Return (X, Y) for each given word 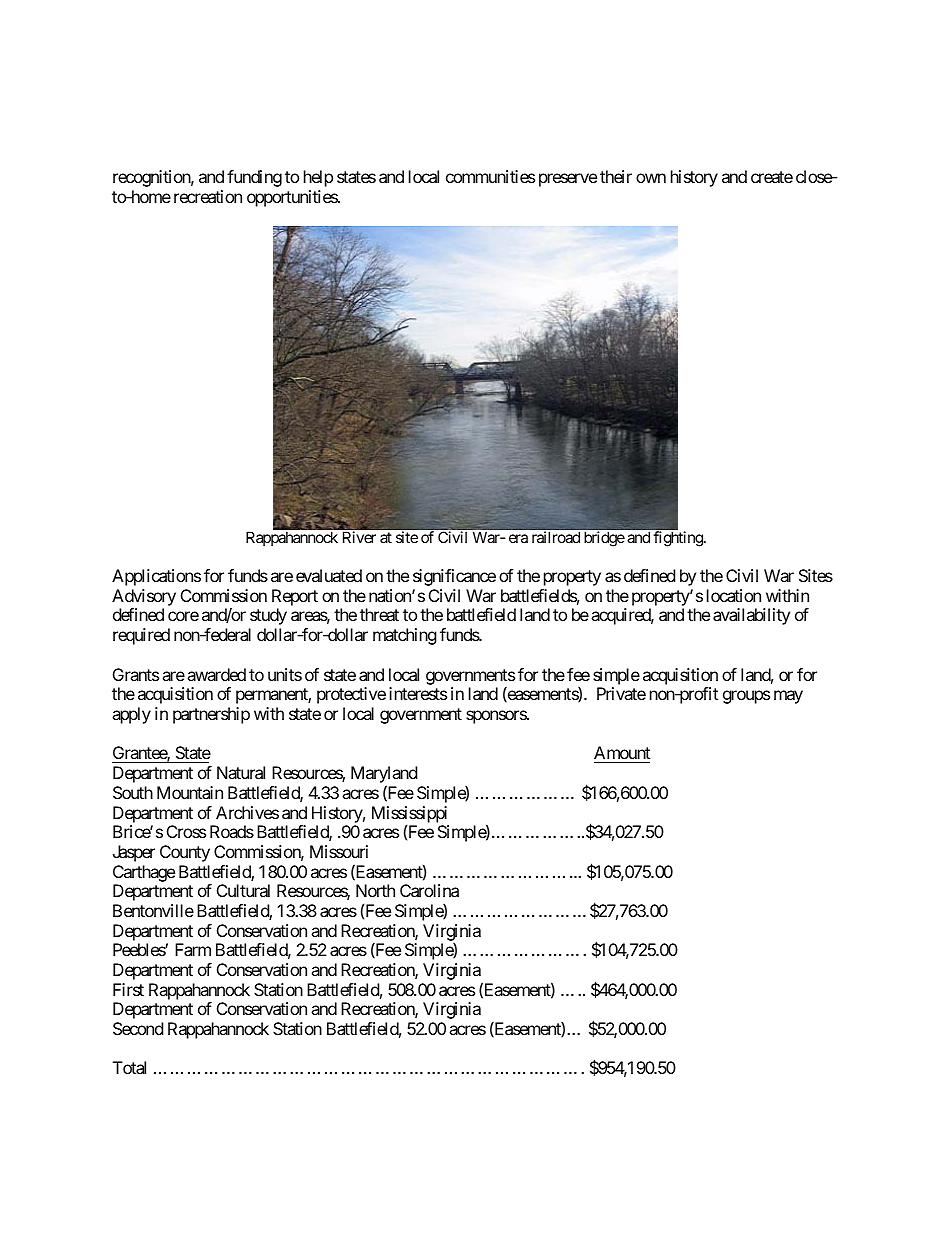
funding (254, 178)
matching (405, 636)
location (734, 595)
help (318, 178)
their (616, 176)
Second (138, 1028)
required (141, 636)
